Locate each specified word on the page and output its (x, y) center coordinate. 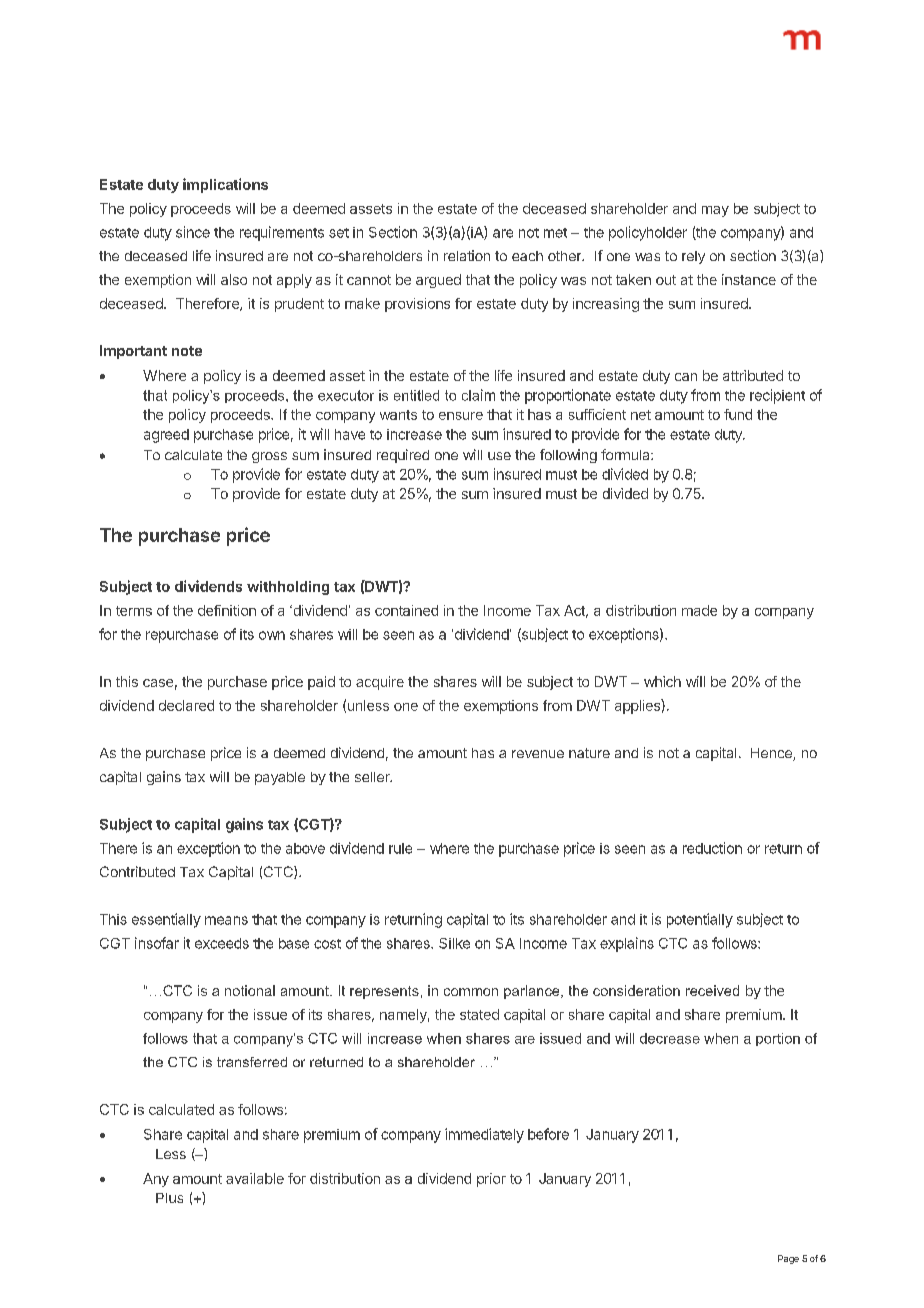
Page (788, 1259)
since (193, 232)
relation (467, 255)
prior (491, 1180)
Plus (169, 1198)
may (715, 211)
